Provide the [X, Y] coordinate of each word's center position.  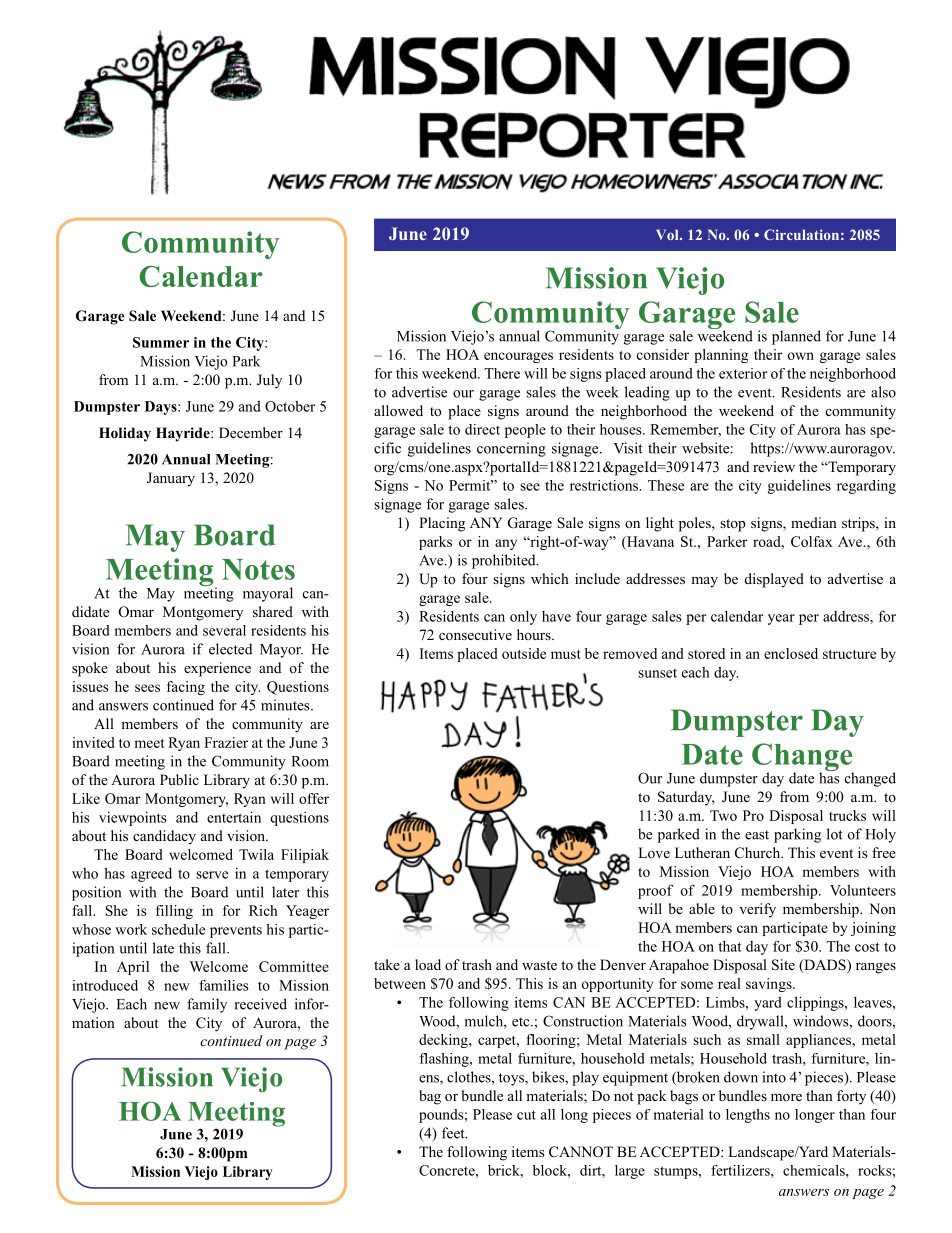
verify [757, 910]
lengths [748, 1116]
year [781, 619]
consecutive [475, 634]
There [502, 373]
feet [454, 1133]
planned [796, 337]
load [428, 965]
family [207, 1005]
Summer [161, 342]
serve [212, 875]
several [224, 630]
